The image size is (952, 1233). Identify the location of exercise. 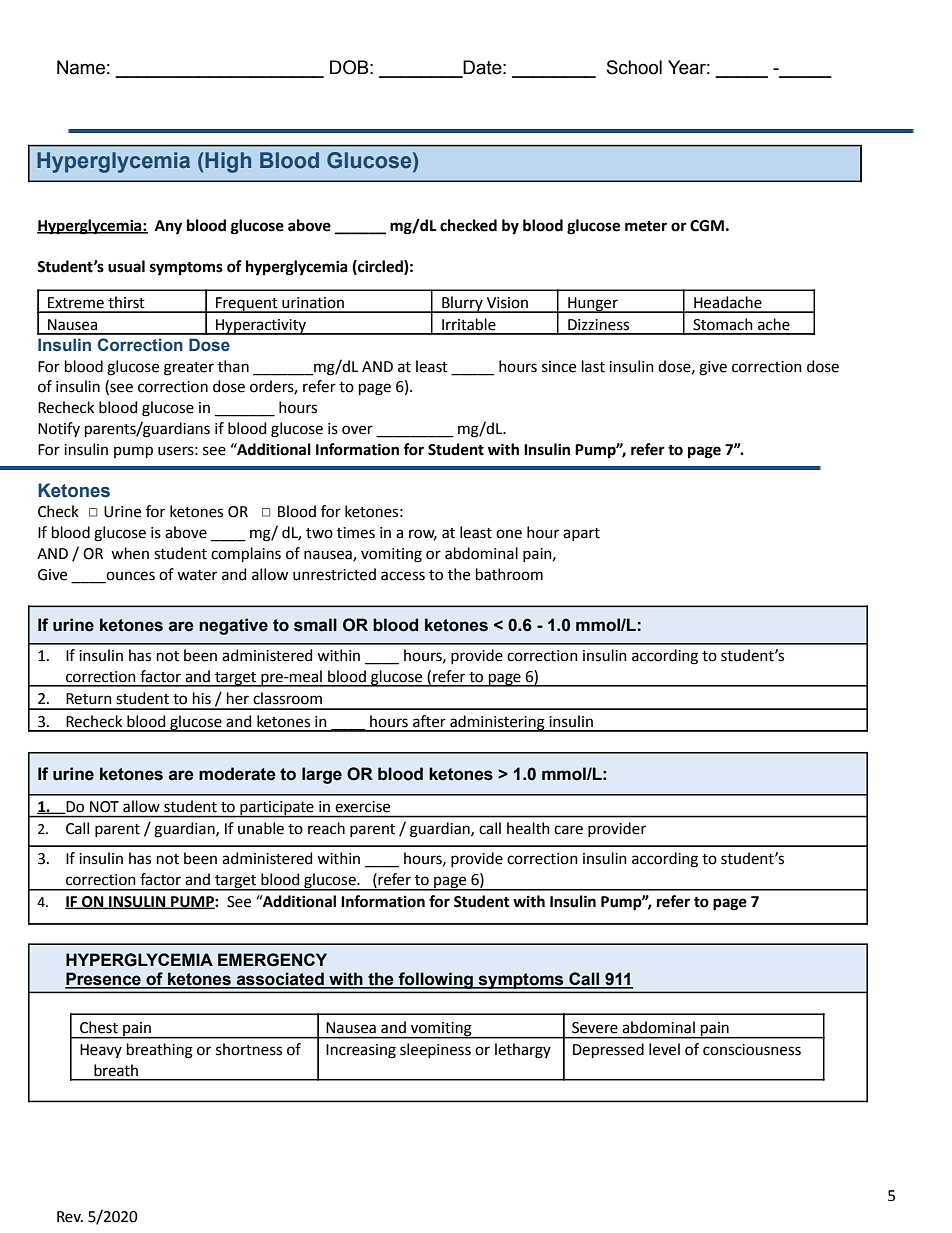
(363, 806).
